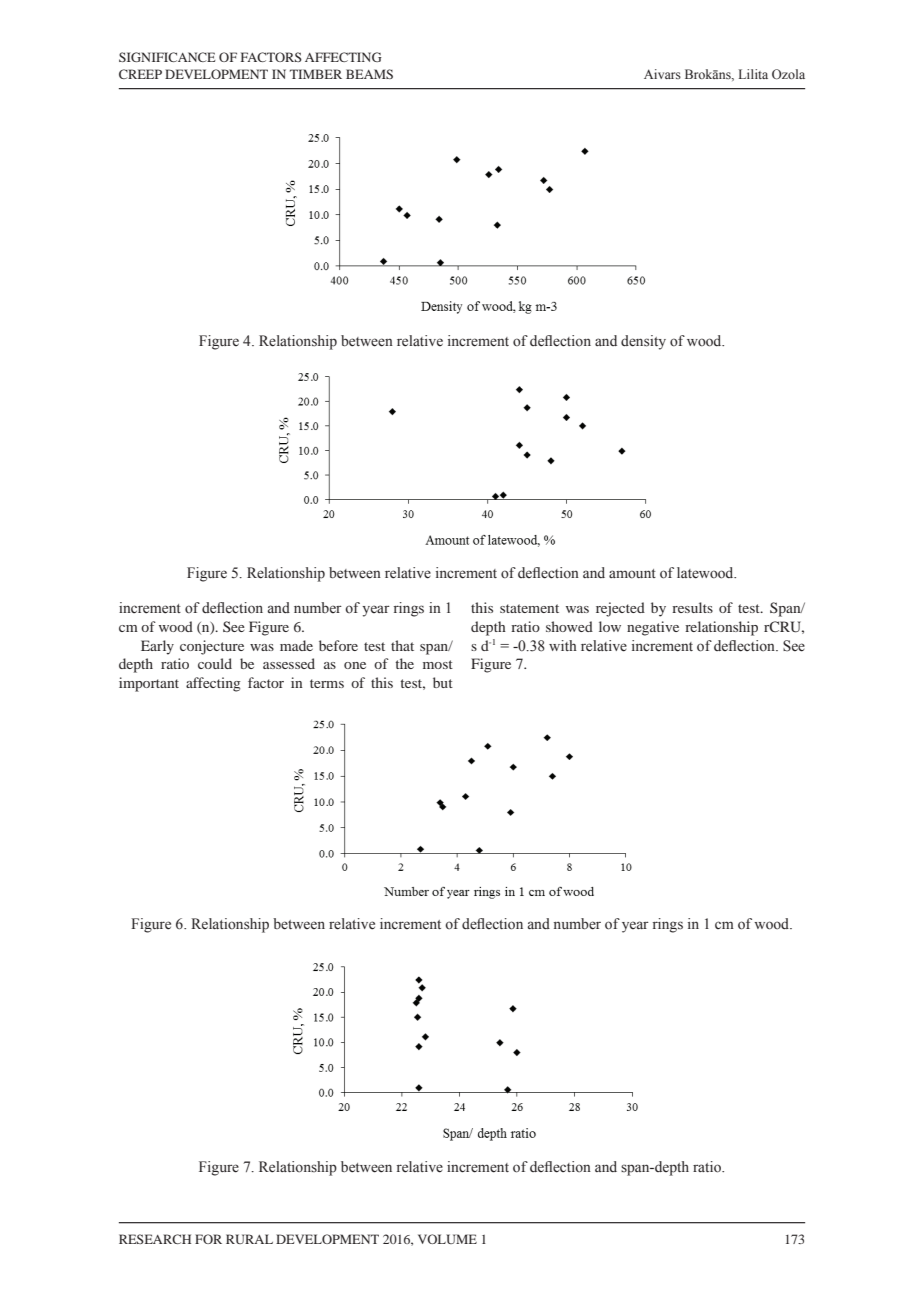 The height and width of the screenshot is (1308, 924). What do you see at coordinates (167, 57) in the screenshot?
I see `SIGNIFICANCE` at bounding box center [167, 57].
